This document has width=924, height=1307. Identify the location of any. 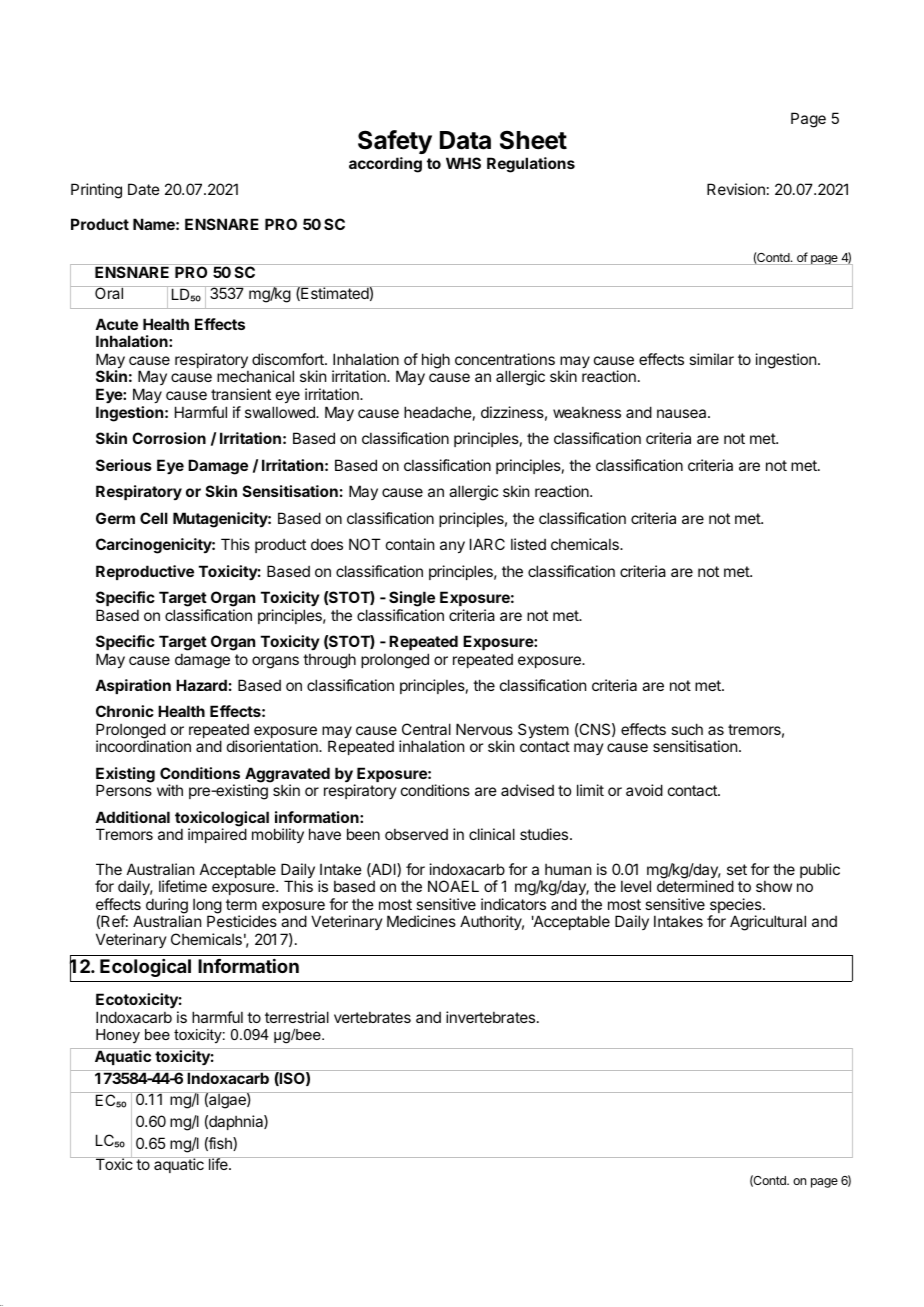
(452, 547).
